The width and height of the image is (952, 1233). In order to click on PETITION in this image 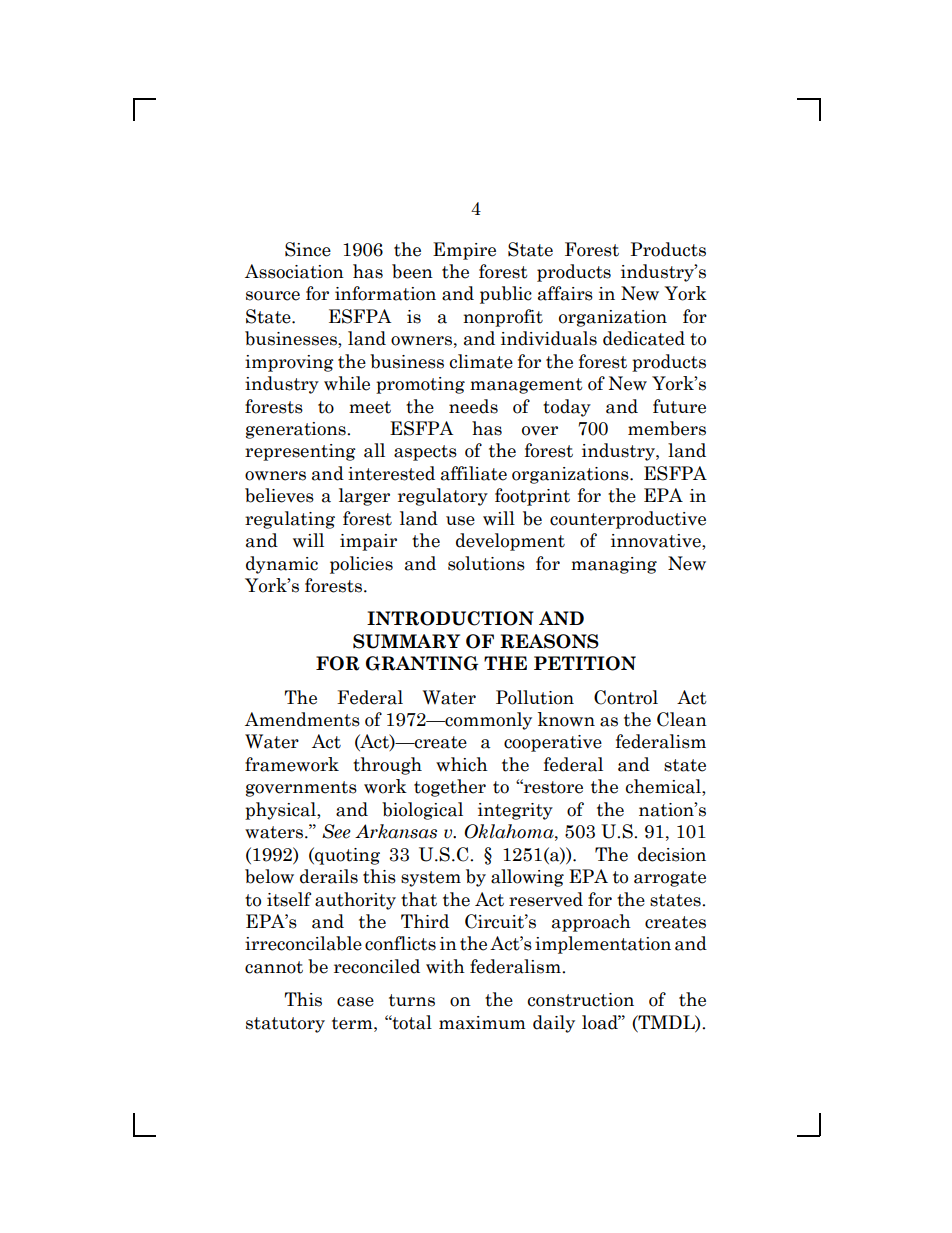, I will do `click(585, 663)`.
